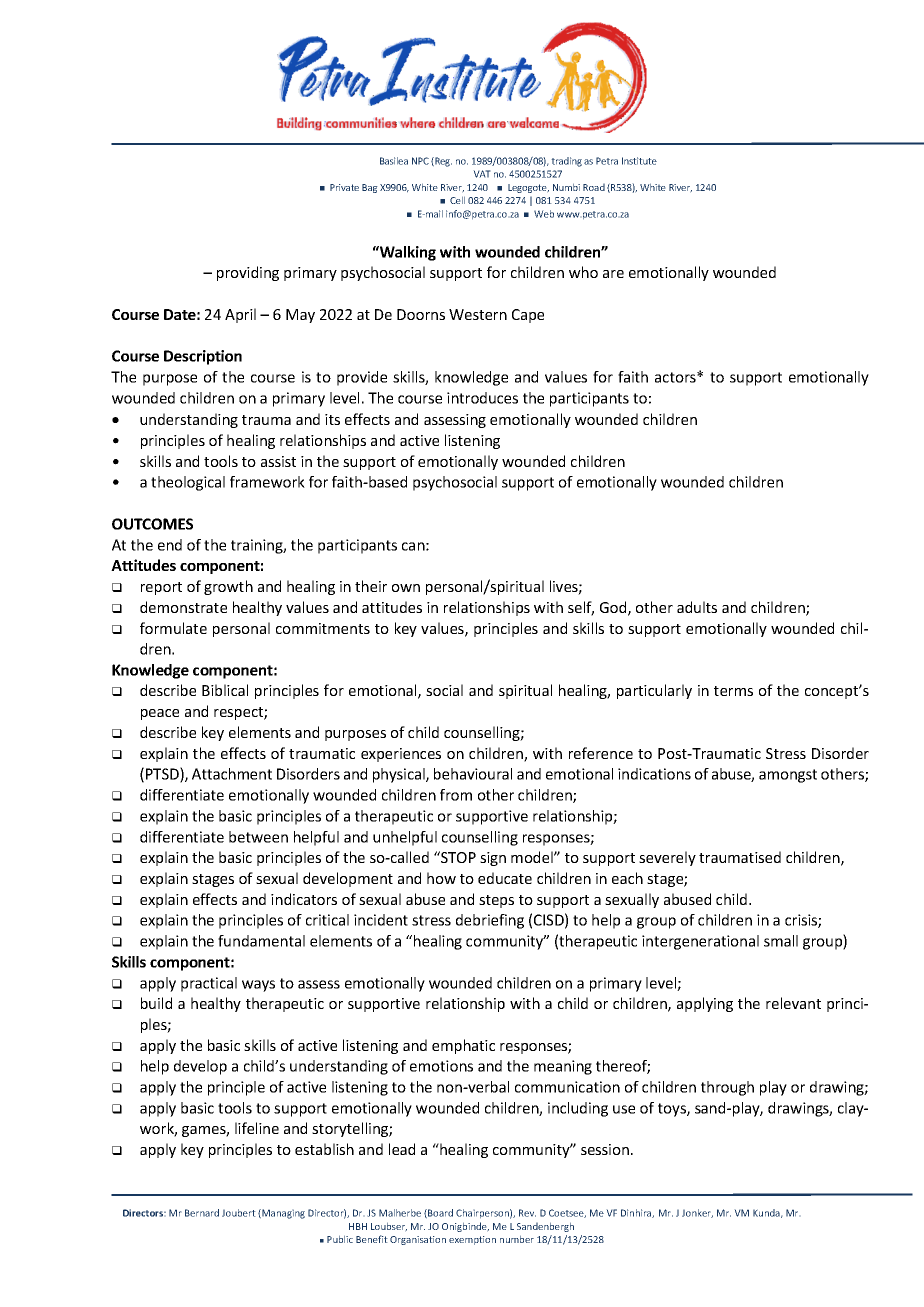  I want to click on providing, so click(248, 273).
